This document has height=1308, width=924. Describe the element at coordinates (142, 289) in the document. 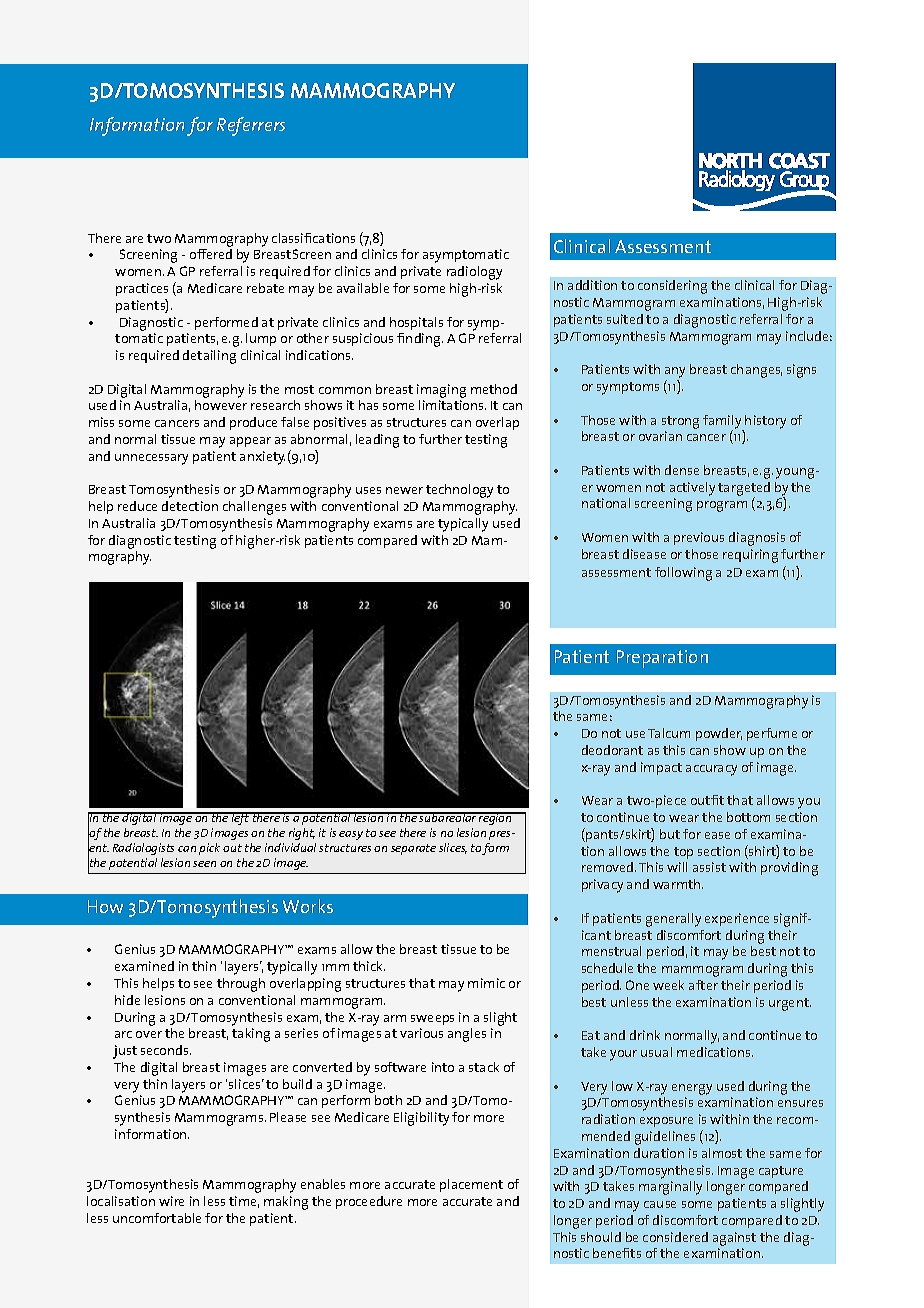

I see `practices` at that location.
